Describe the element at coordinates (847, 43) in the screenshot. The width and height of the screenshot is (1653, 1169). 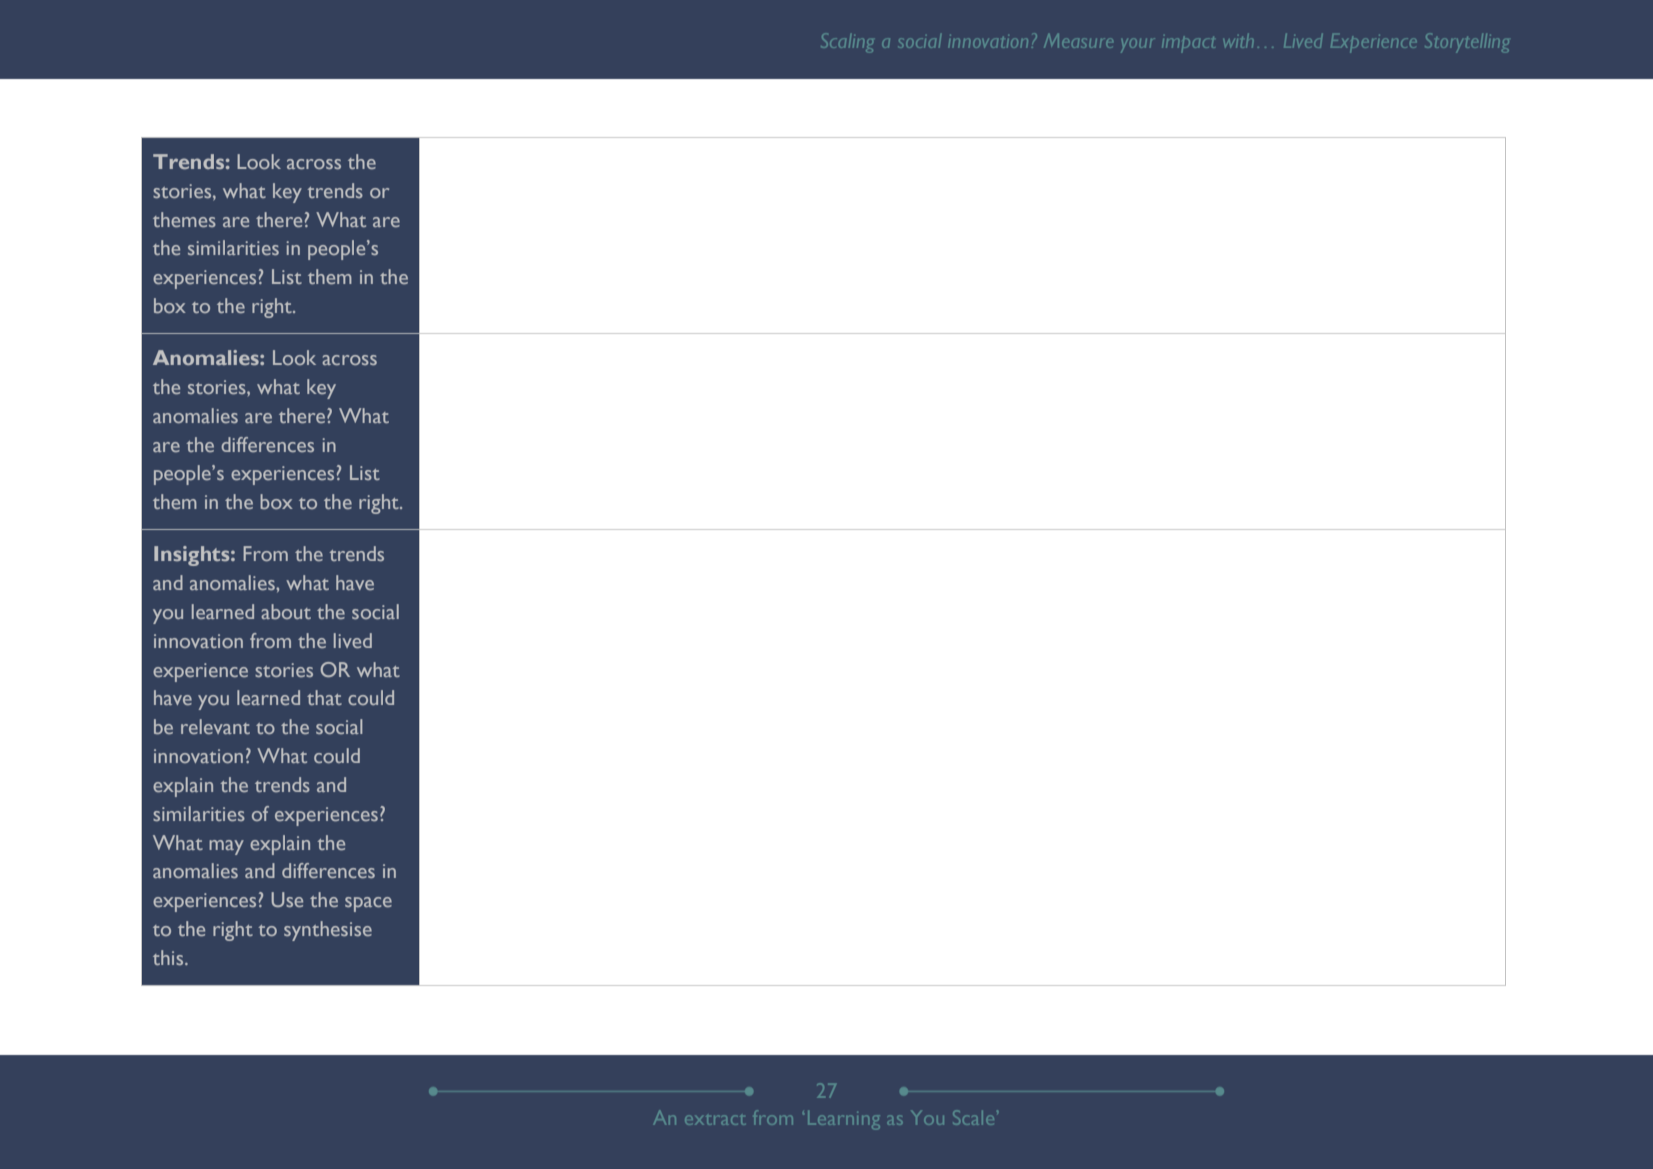
I see `Scaling` at that location.
